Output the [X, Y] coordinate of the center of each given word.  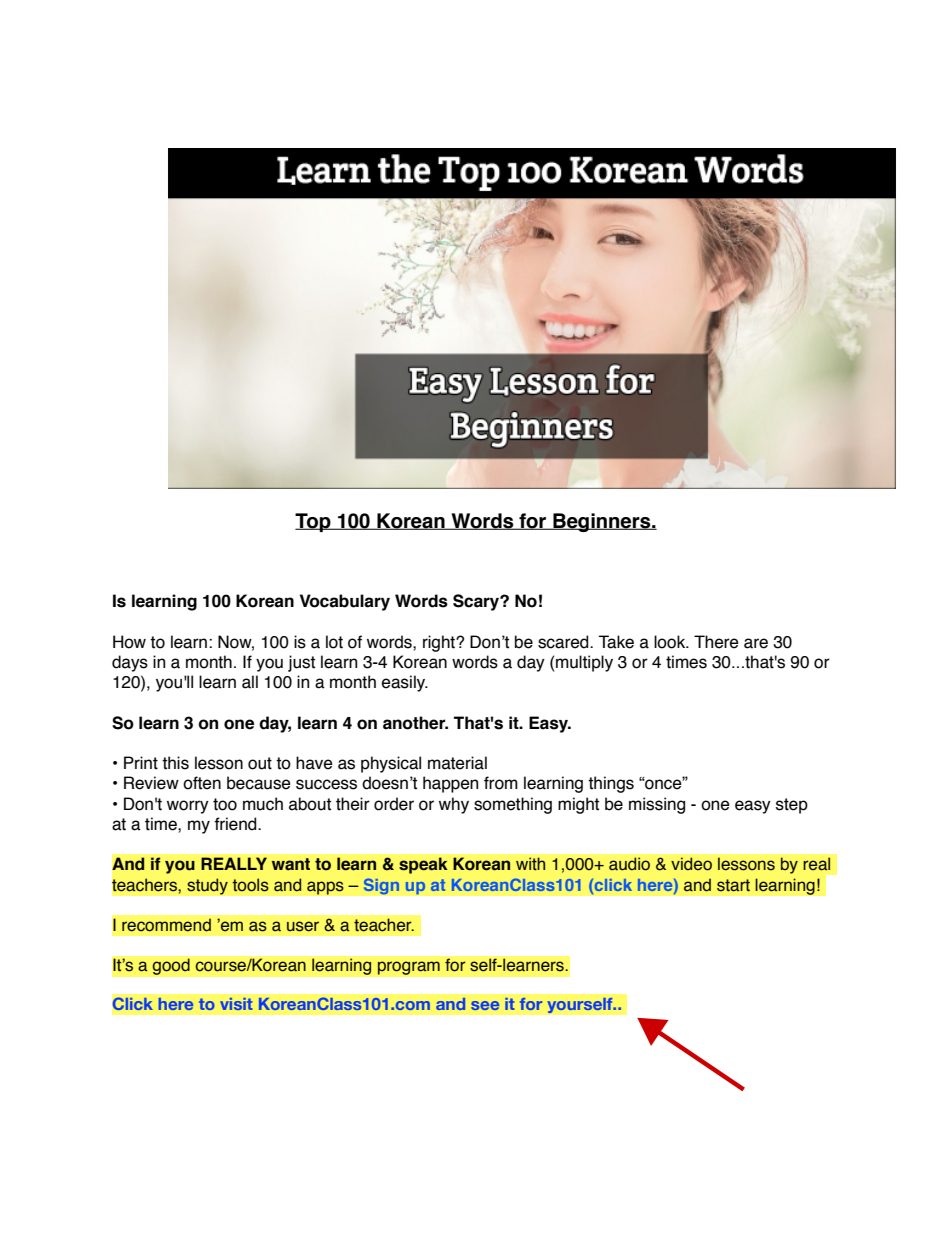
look [671, 642]
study [207, 886]
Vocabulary [345, 602]
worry [188, 807]
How [129, 642]
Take [616, 642]
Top [314, 522]
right [440, 643]
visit [236, 1004]
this [175, 763]
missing [657, 805]
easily [405, 683]
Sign [381, 886]
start [733, 885]
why [454, 805]
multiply [584, 663]
